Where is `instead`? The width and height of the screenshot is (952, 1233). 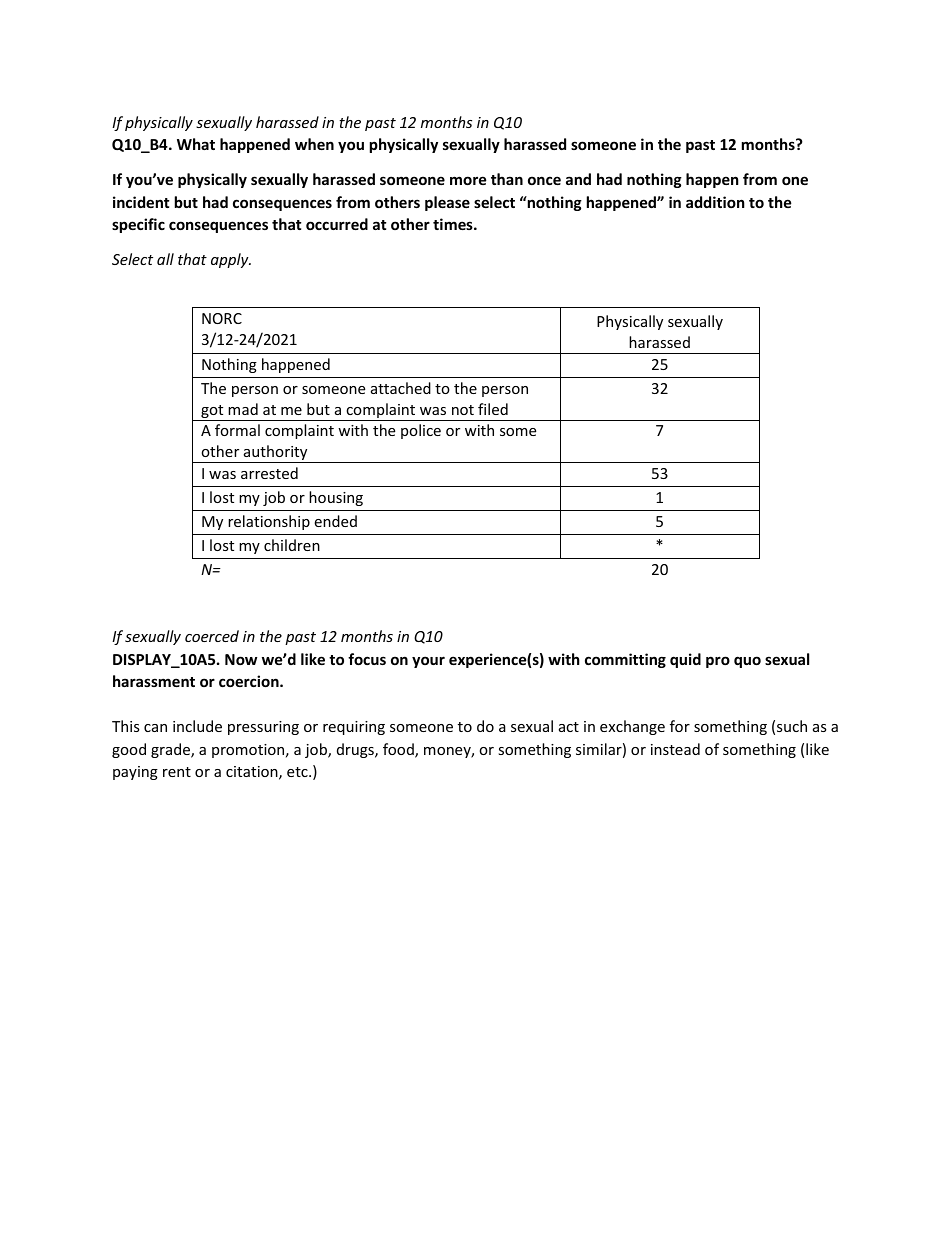 instead is located at coordinates (675, 749).
